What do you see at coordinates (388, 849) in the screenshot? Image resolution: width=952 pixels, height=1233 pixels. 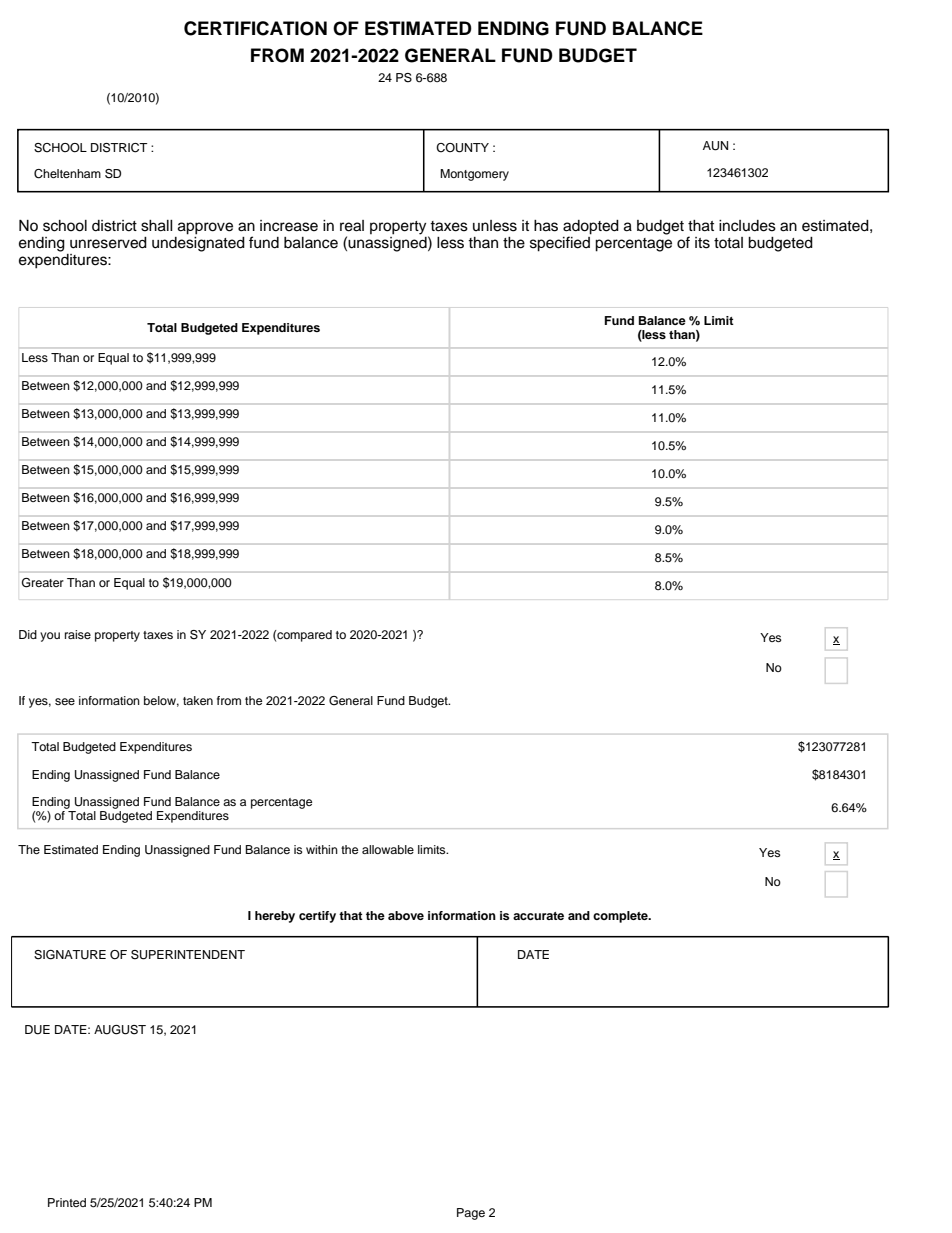 I see `allowable` at bounding box center [388, 849].
